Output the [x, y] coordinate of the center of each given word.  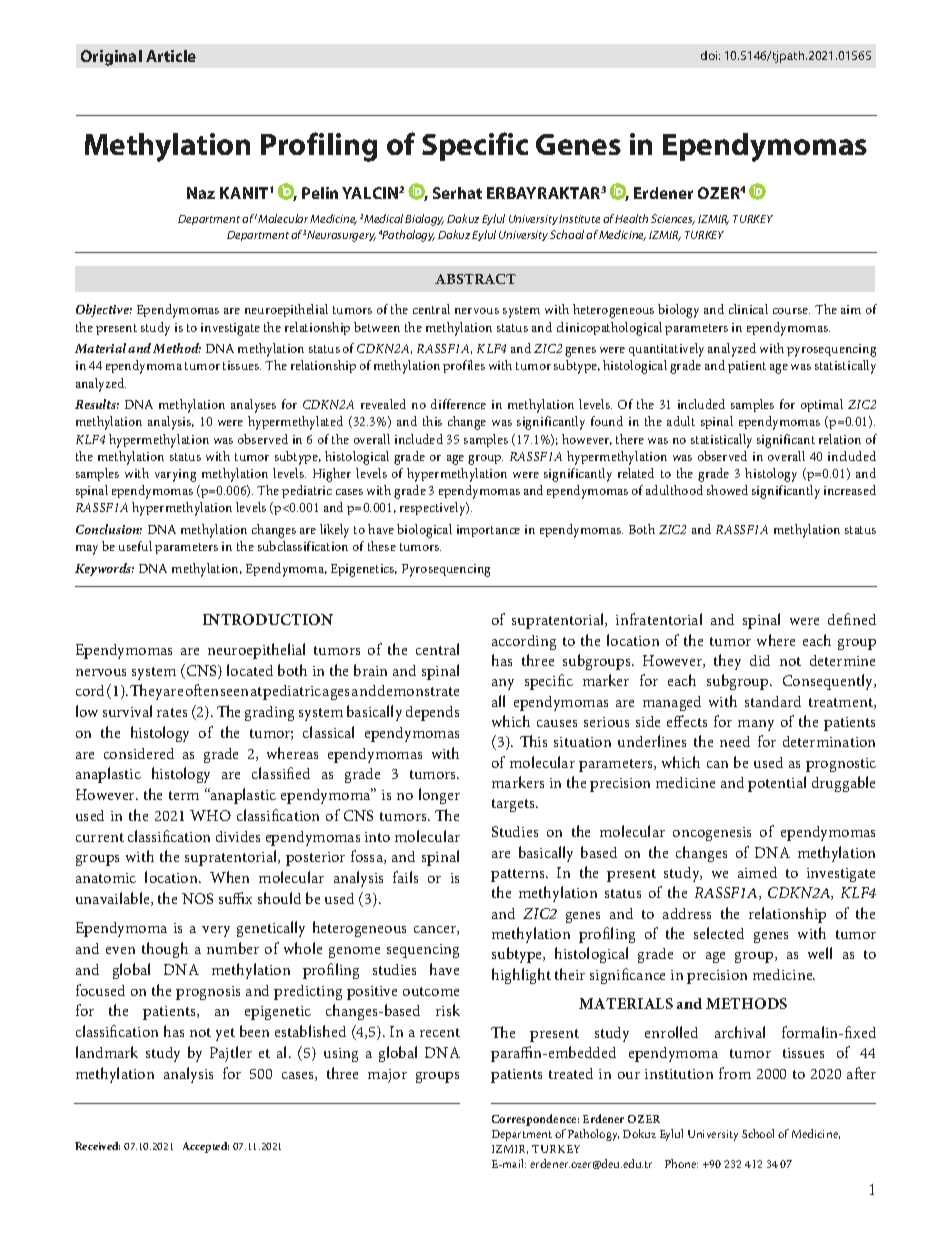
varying [175, 475]
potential [777, 784]
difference [458, 404]
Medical [385, 218]
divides [238, 836]
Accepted [206, 1147]
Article [171, 56]
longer [439, 796]
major [387, 1076]
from [735, 1073]
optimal [822, 405]
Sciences [673, 219]
